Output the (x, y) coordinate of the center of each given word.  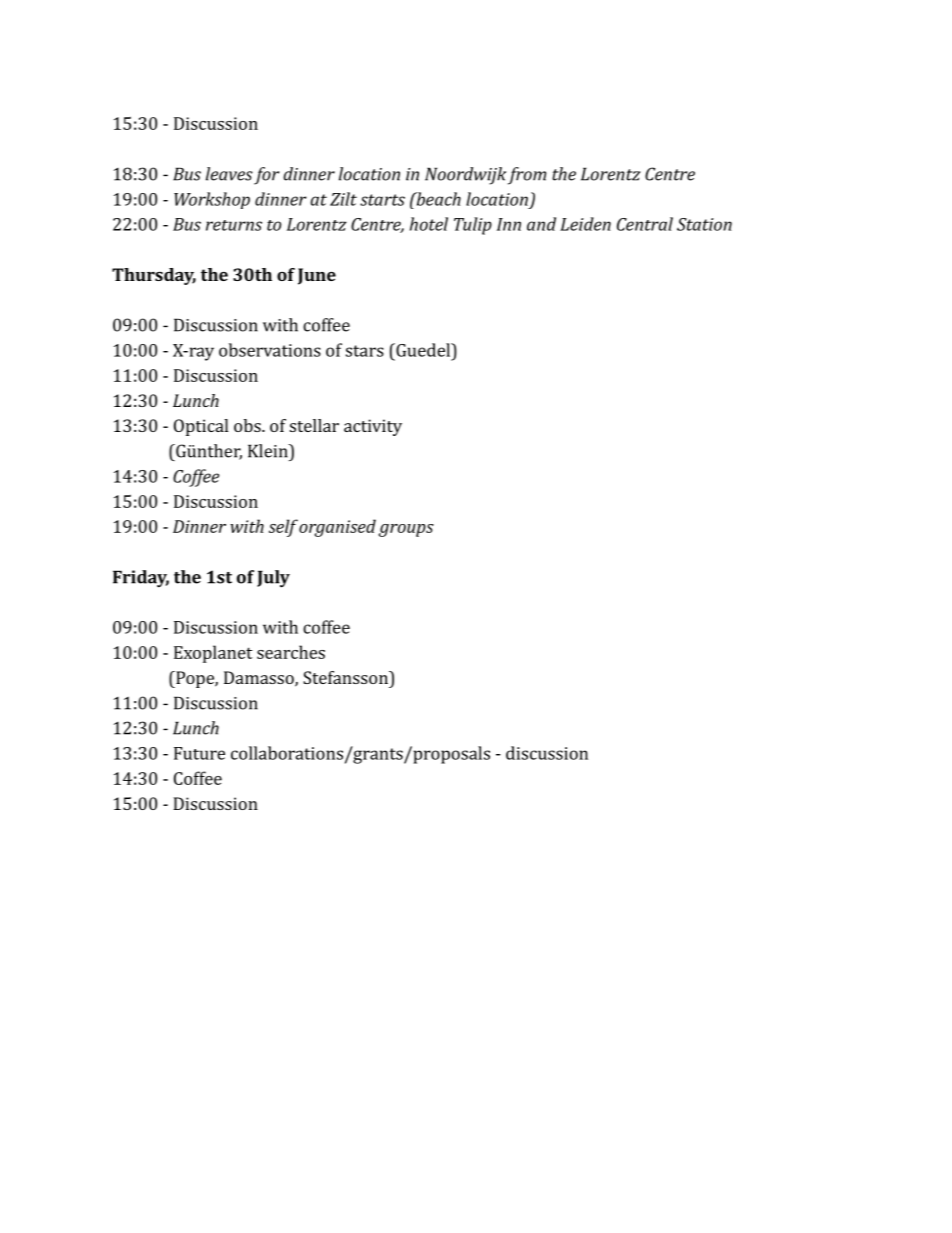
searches (291, 652)
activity (373, 427)
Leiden (585, 224)
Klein (269, 451)
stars (365, 351)
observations (270, 350)
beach (437, 199)
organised (337, 528)
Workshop (212, 200)
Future (199, 753)
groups (406, 530)
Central (645, 224)
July (273, 579)
